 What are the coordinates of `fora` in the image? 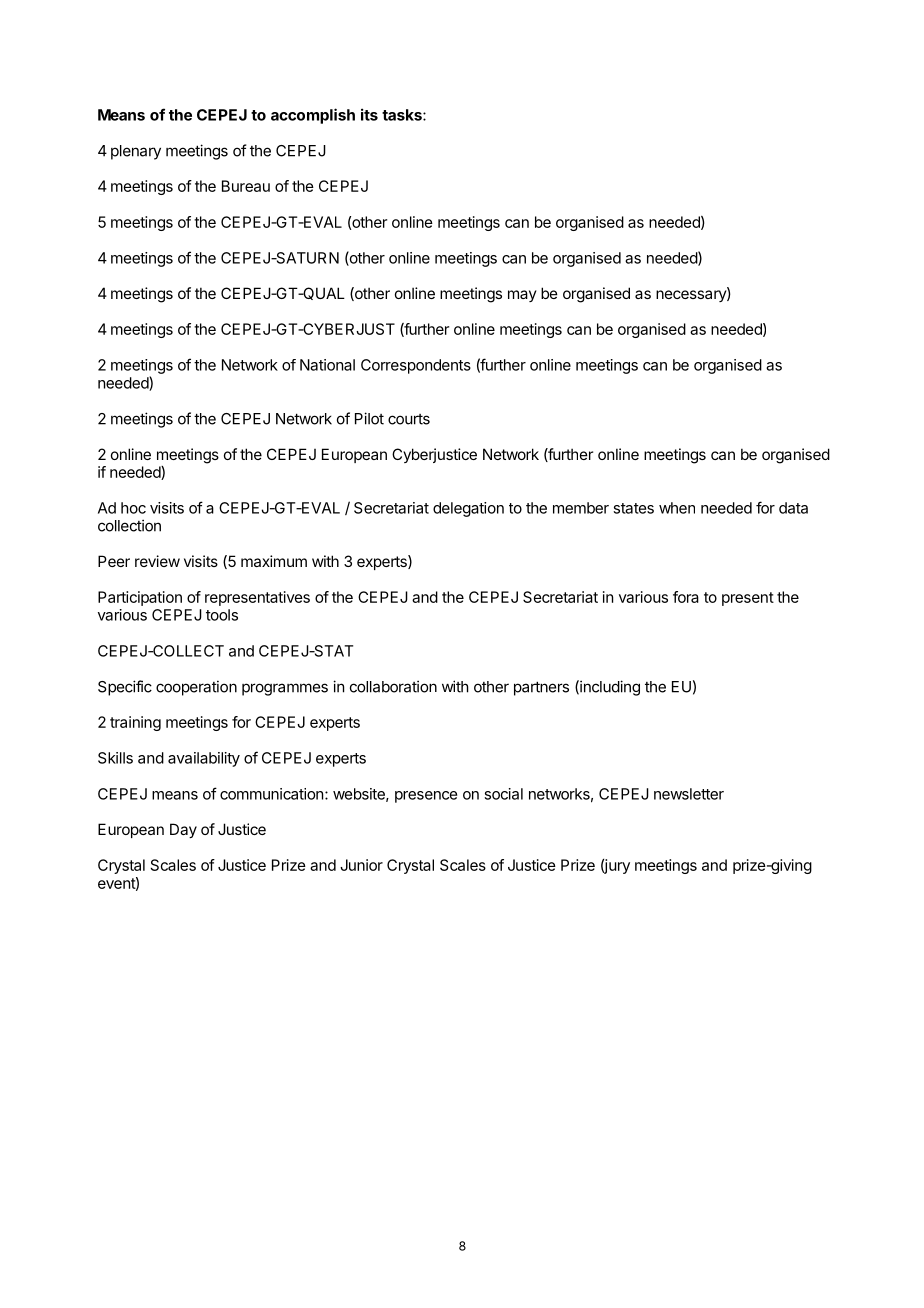 It's located at (686, 597).
